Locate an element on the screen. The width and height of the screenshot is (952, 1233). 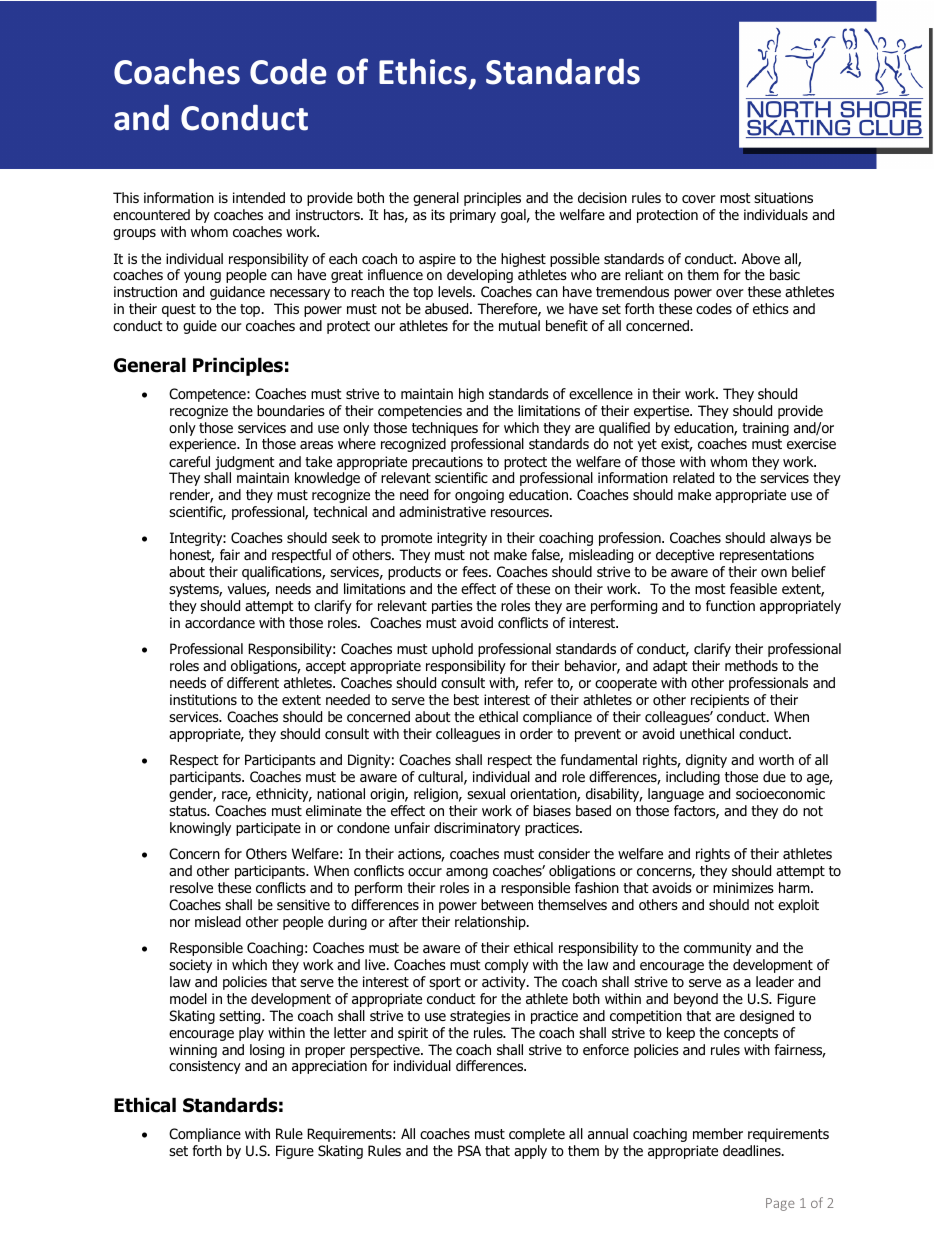
representations is located at coordinates (767, 556).
